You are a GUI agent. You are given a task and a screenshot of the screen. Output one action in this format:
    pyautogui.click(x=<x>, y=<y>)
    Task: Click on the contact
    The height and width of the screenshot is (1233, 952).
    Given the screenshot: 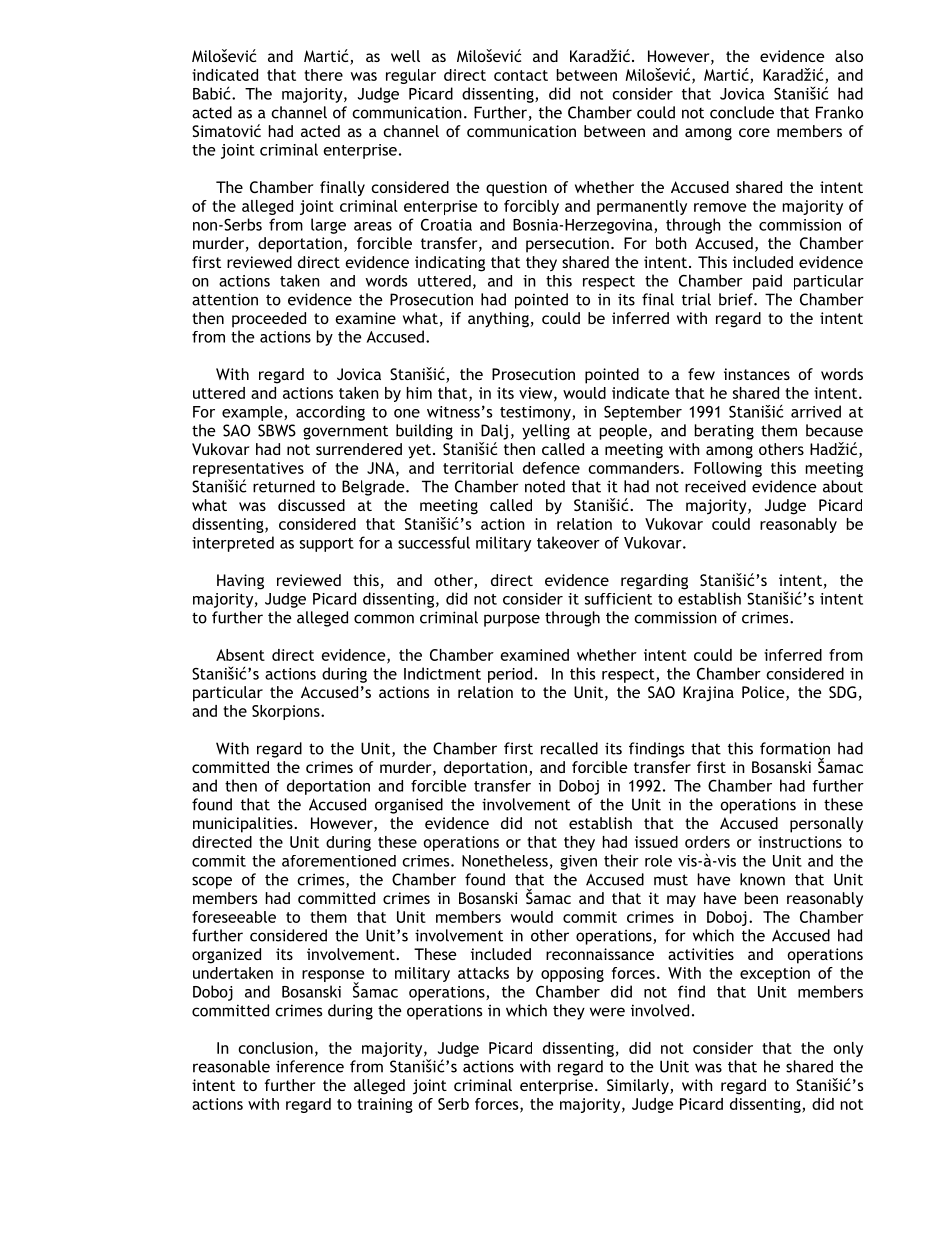 What is the action you would take?
    pyautogui.click(x=521, y=75)
